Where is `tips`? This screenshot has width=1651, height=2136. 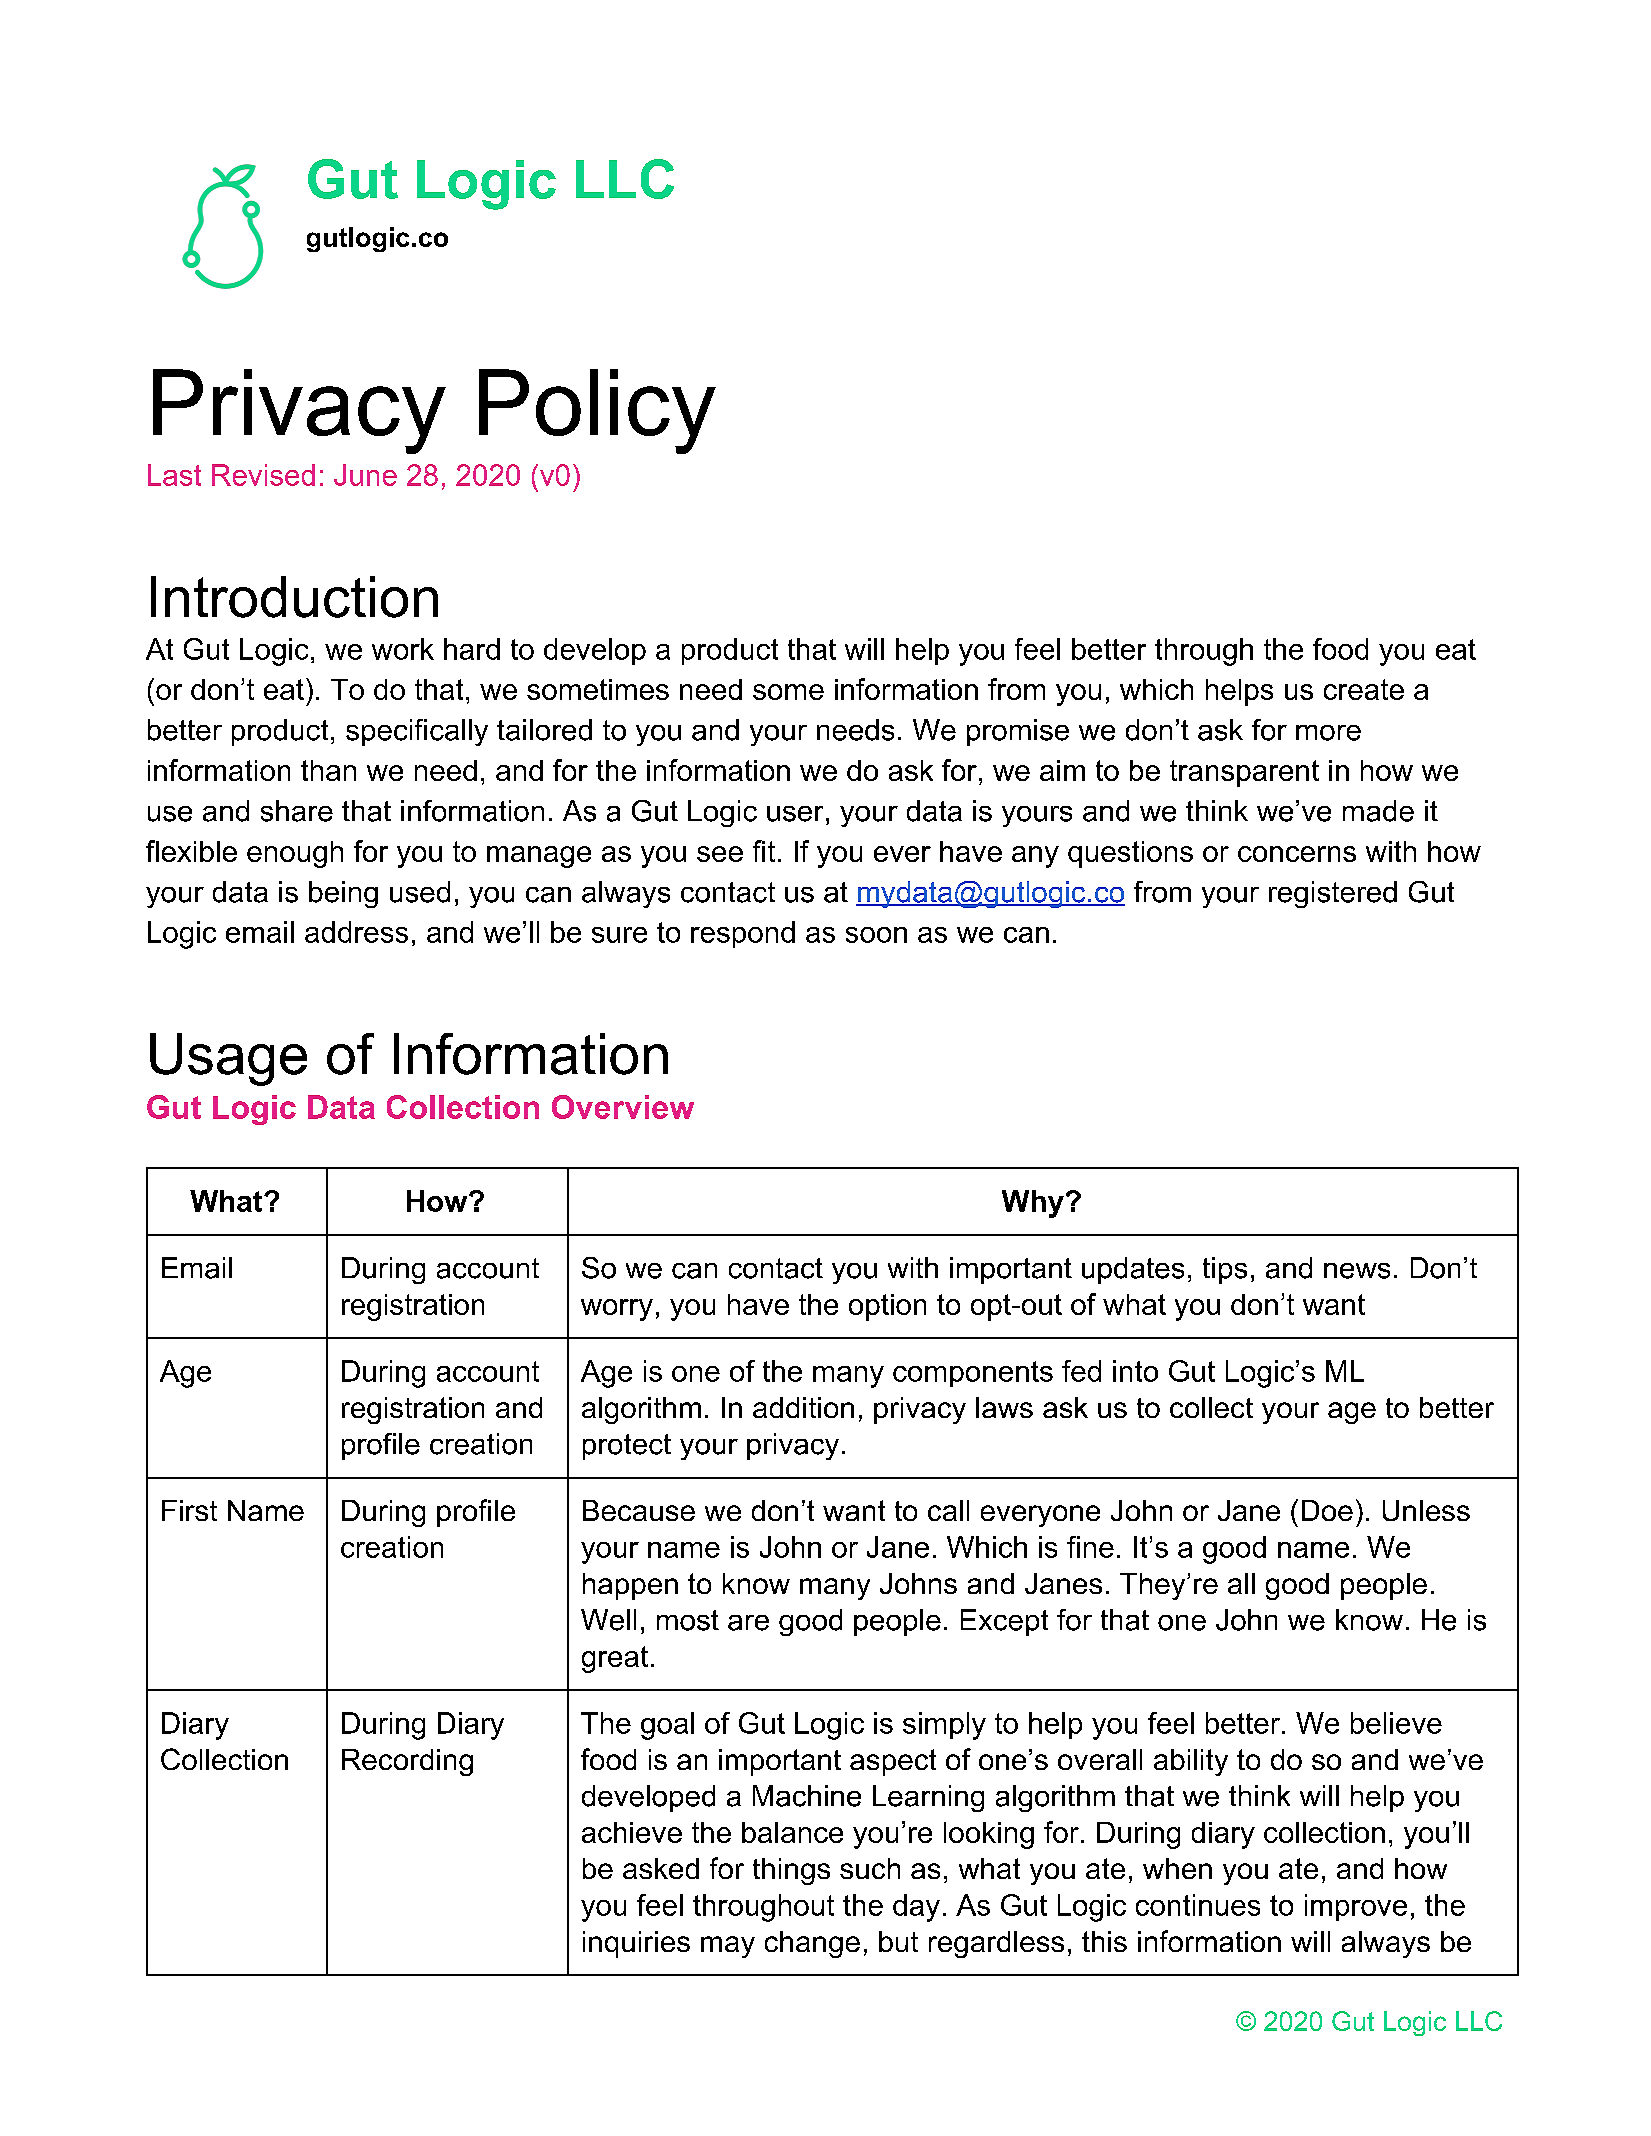 tips is located at coordinates (1225, 1270).
